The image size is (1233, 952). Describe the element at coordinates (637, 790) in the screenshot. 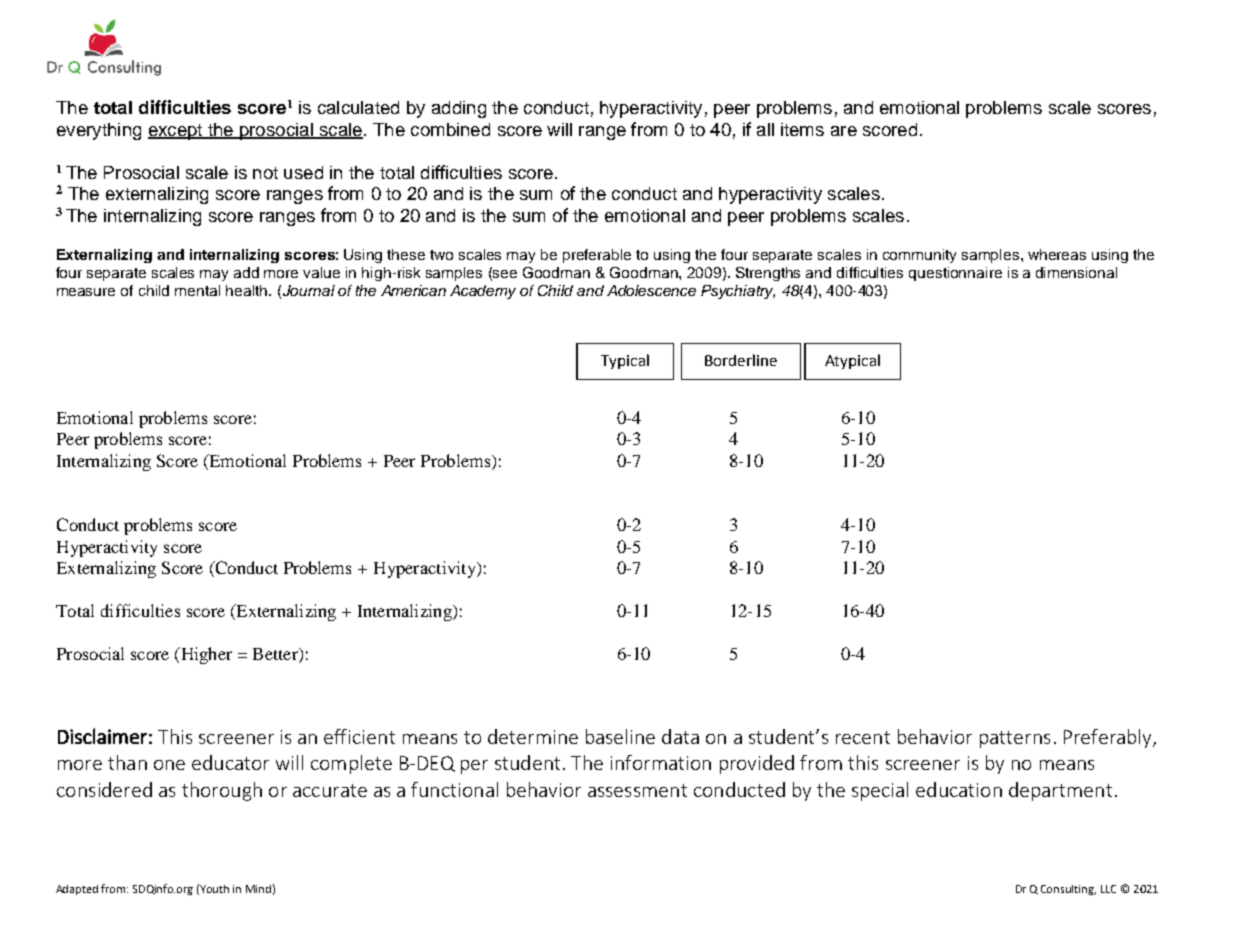

I see `assessment` at that location.
